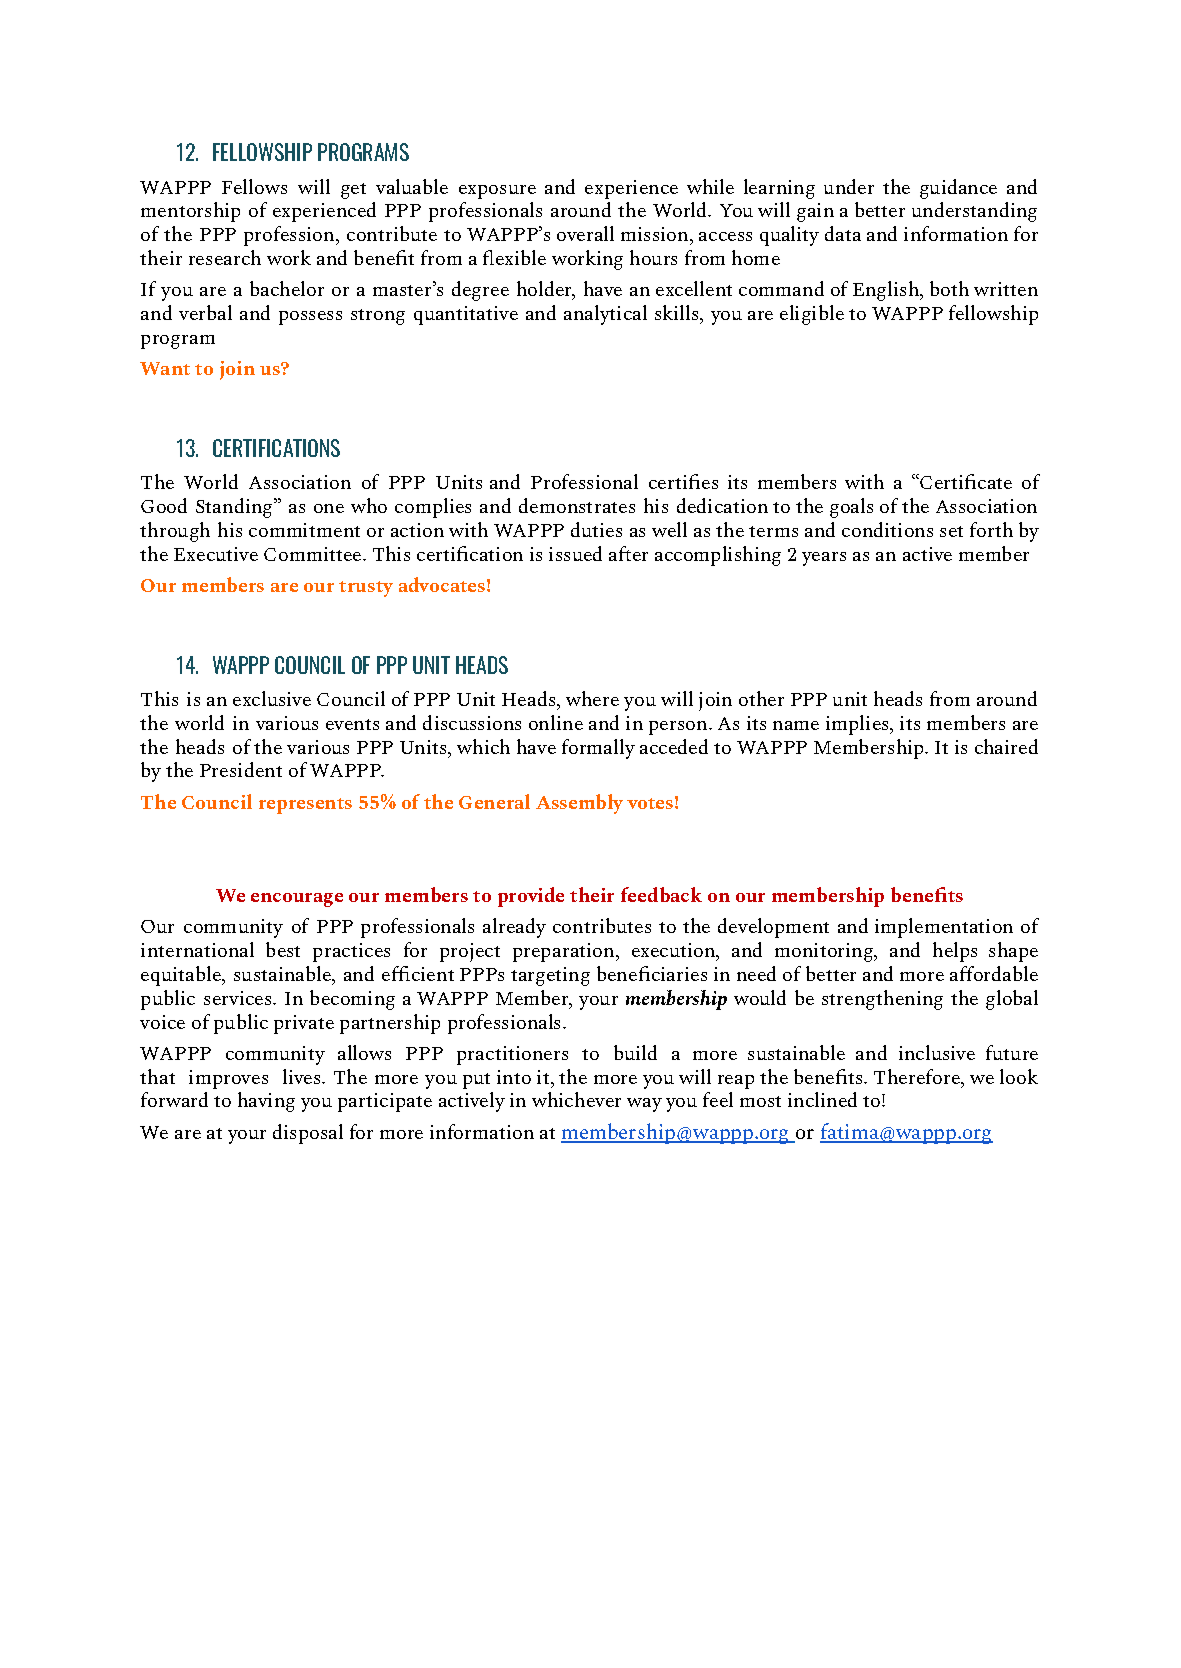  Describe the element at coordinates (304, 530) in the document. I see `commitment` at that location.
